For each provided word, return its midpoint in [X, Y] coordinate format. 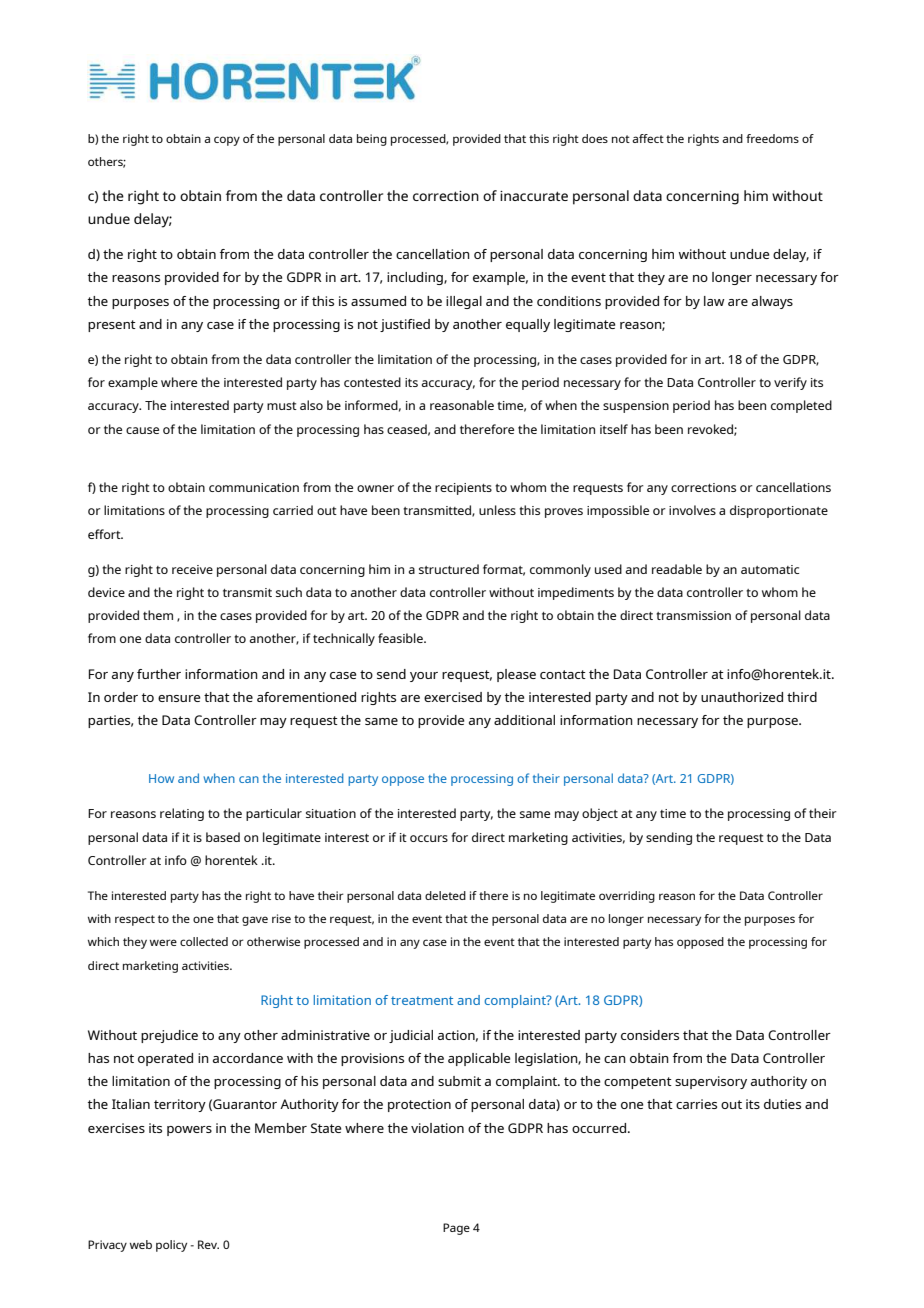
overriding [627, 897]
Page [456, 1229]
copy [227, 141]
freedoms [772, 138]
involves [692, 510]
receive [192, 569]
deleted [445, 895]
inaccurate [534, 196]
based [223, 837]
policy [171, 1246]
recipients [463, 489]
